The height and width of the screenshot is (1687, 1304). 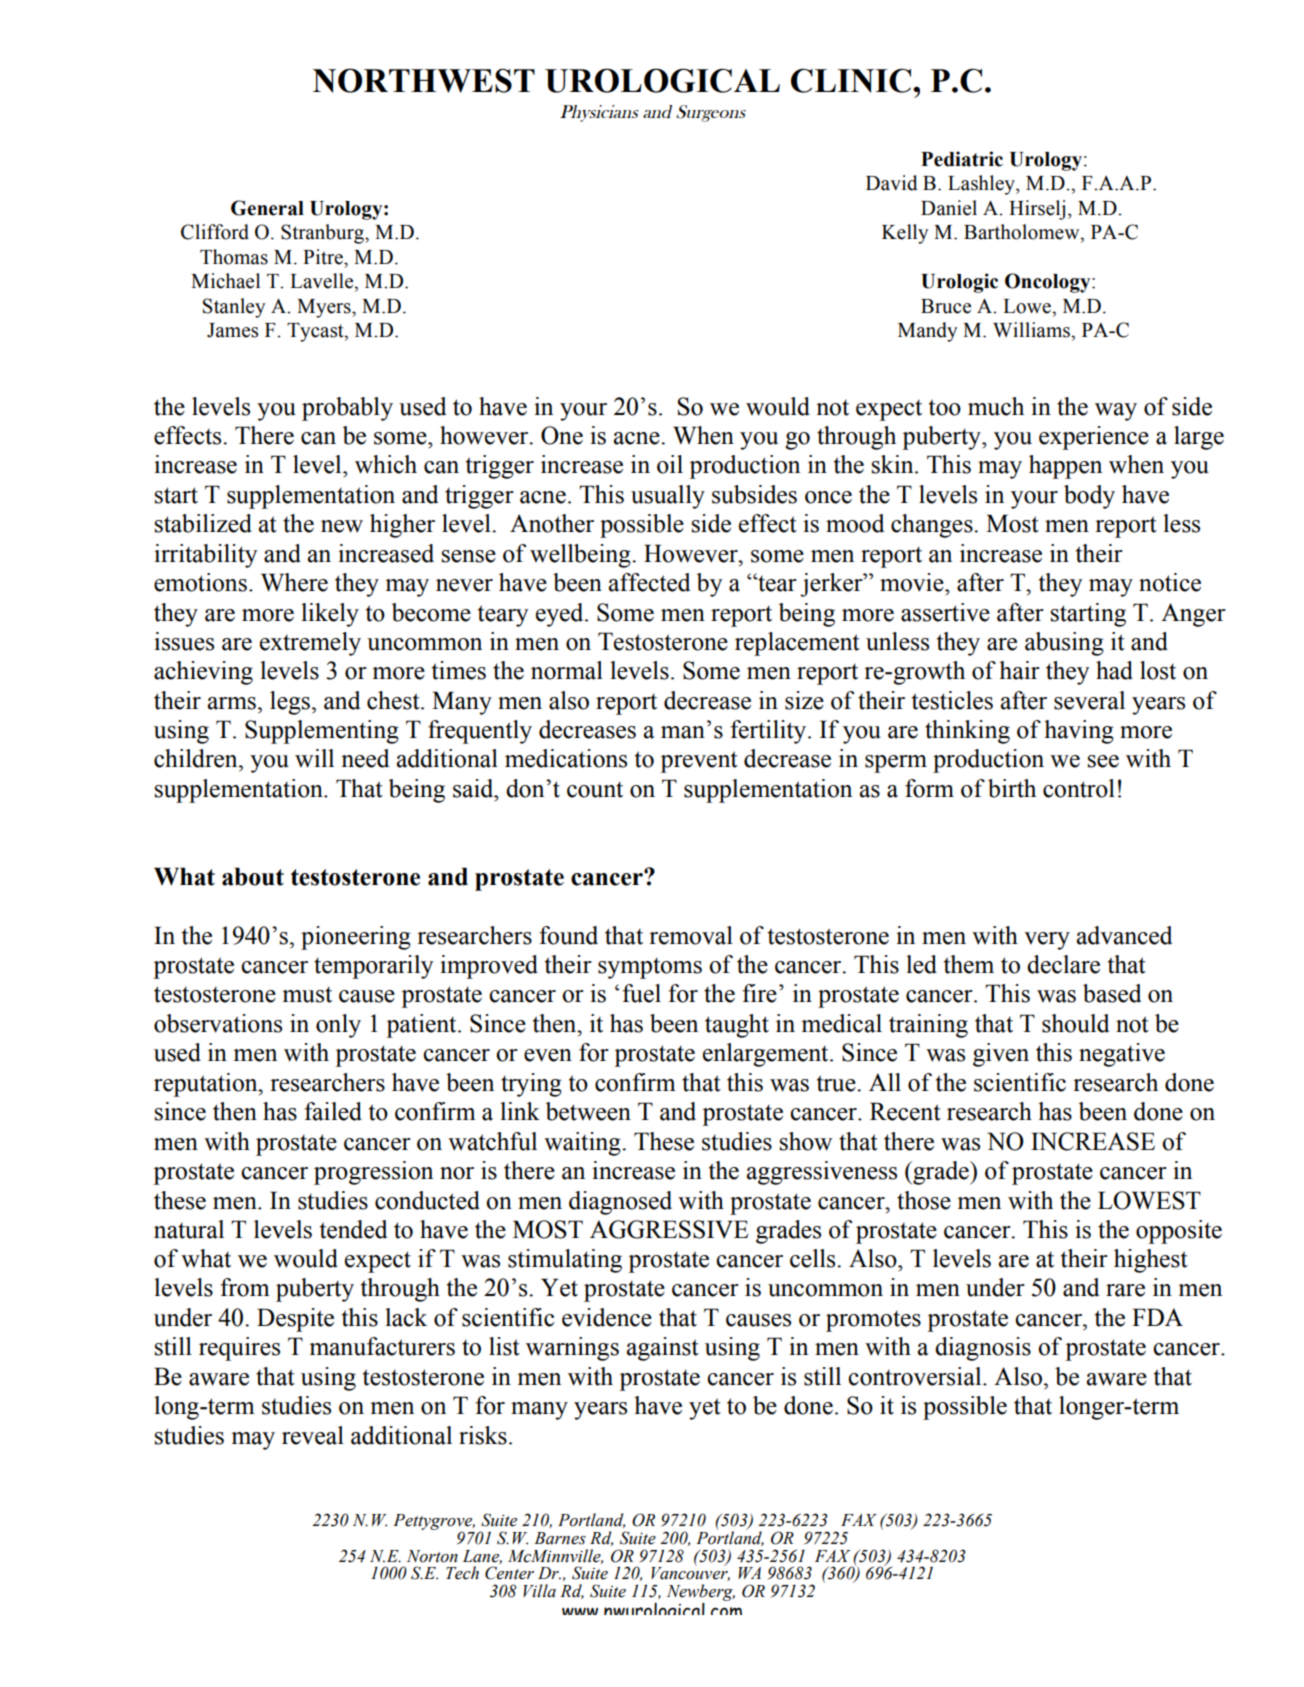 What do you see at coordinates (1179, 1232) in the screenshot?
I see `opposite` at bounding box center [1179, 1232].
